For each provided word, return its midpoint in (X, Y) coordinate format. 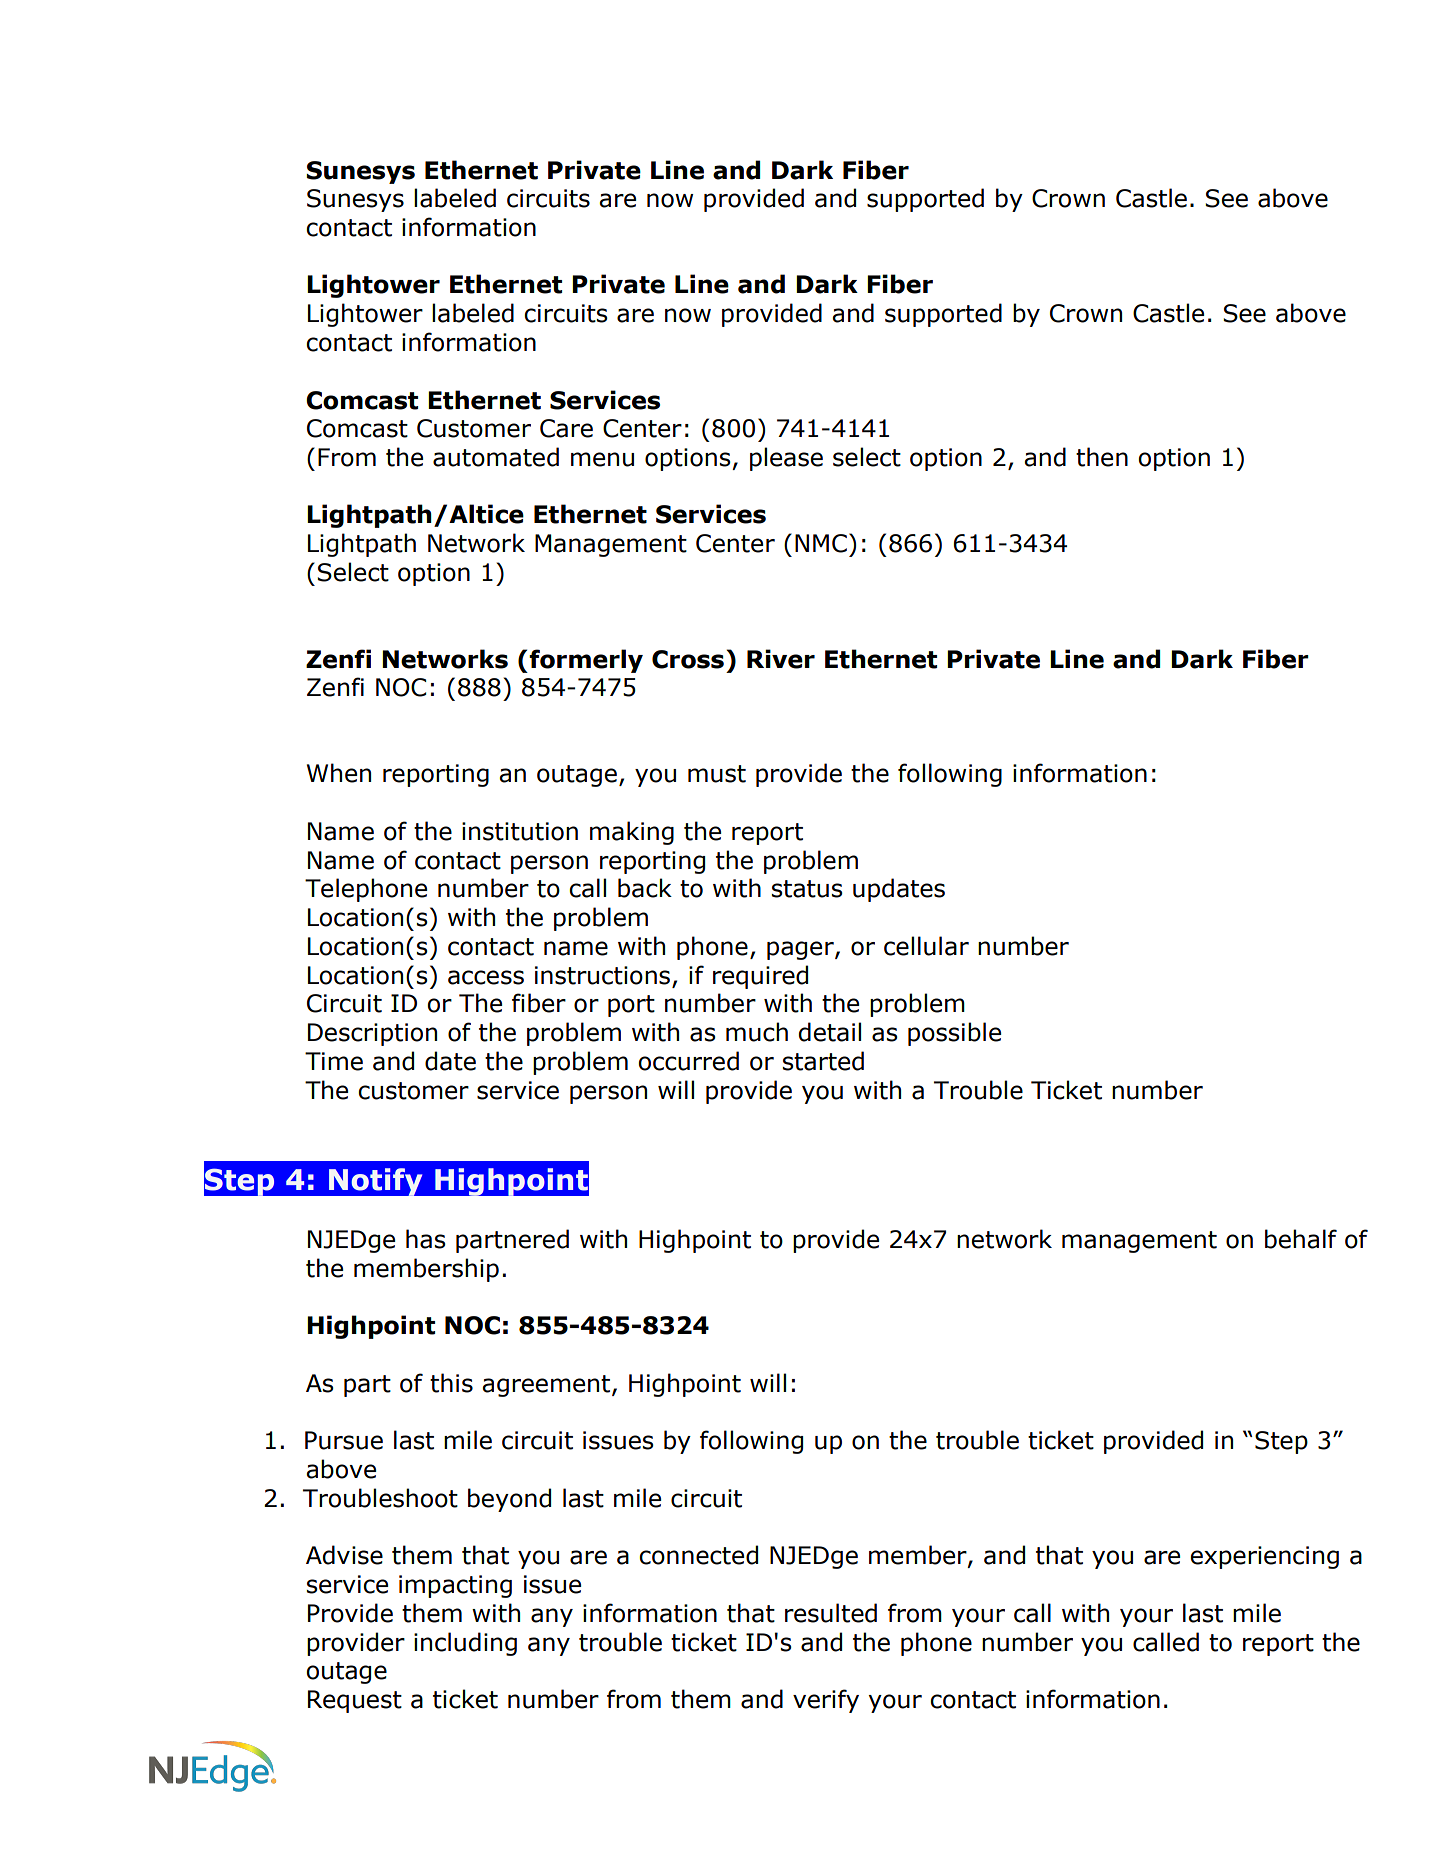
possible (954, 1034)
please (786, 459)
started (823, 1061)
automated (496, 457)
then (1102, 457)
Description (372, 1034)
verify (826, 1701)
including (465, 1644)
